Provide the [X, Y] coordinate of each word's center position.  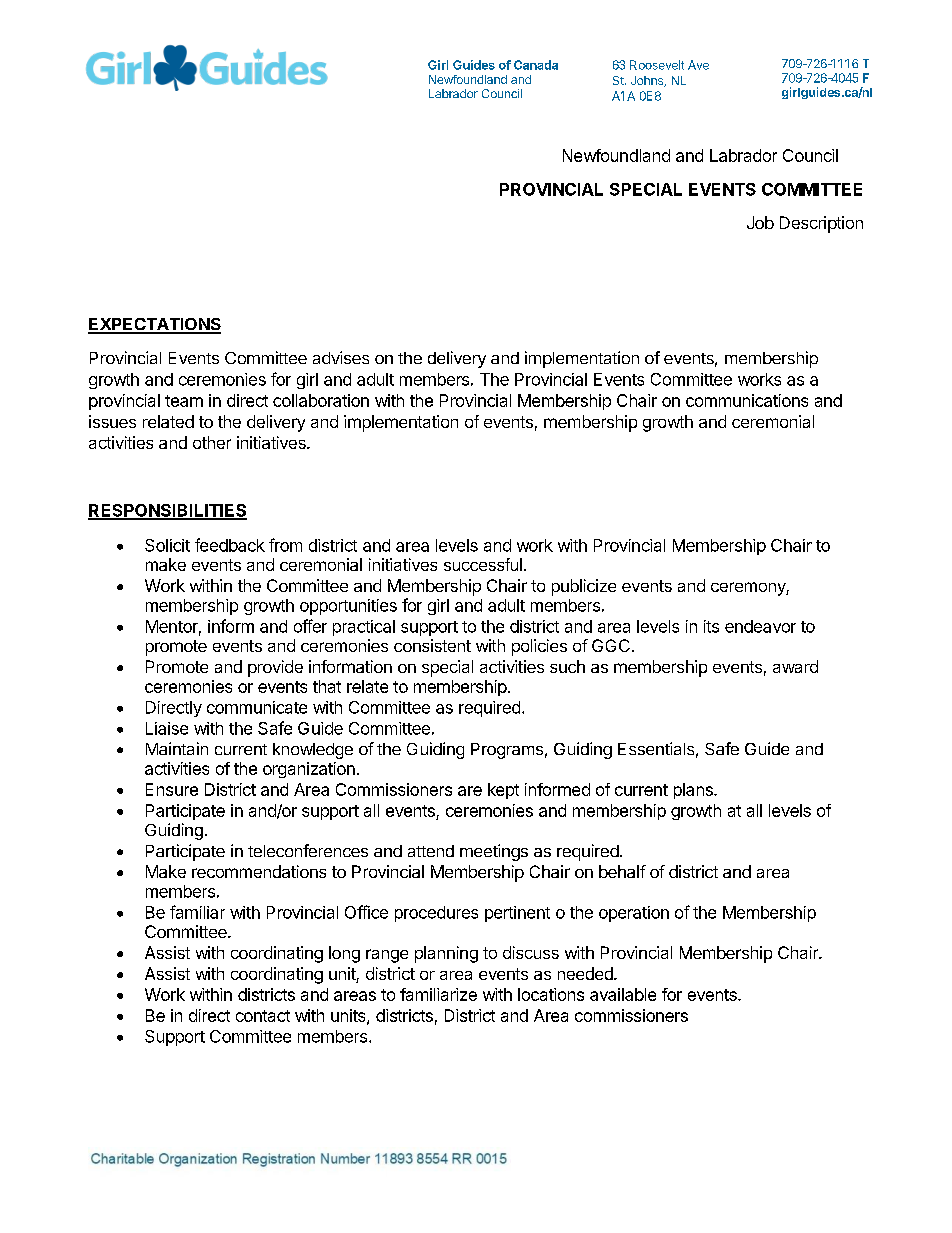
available [623, 994]
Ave [698, 65]
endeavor [760, 626]
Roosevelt [657, 65]
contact [263, 1016]
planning [446, 954]
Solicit [167, 545]
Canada [536, 65]
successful [483, 564]
